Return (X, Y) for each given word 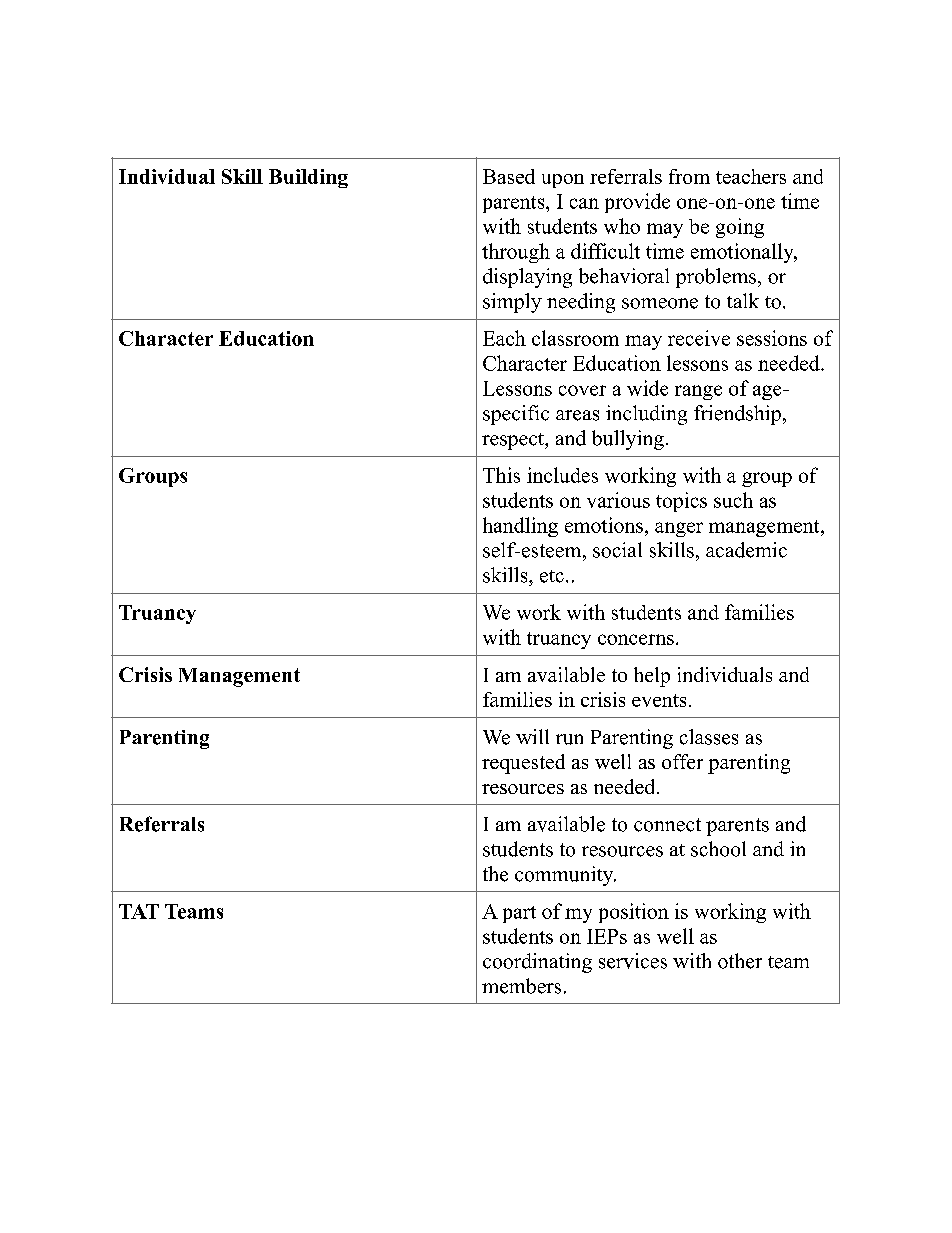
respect (514, 441)
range (698, 392)
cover (582, 390)
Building (308, 178)
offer (682, 761)
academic (746, 550)
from (689, 176)
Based (509, 176)
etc (552, 576)
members (521, 986)
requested (523, 764)
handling (520, 527)
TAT (139, 911)
